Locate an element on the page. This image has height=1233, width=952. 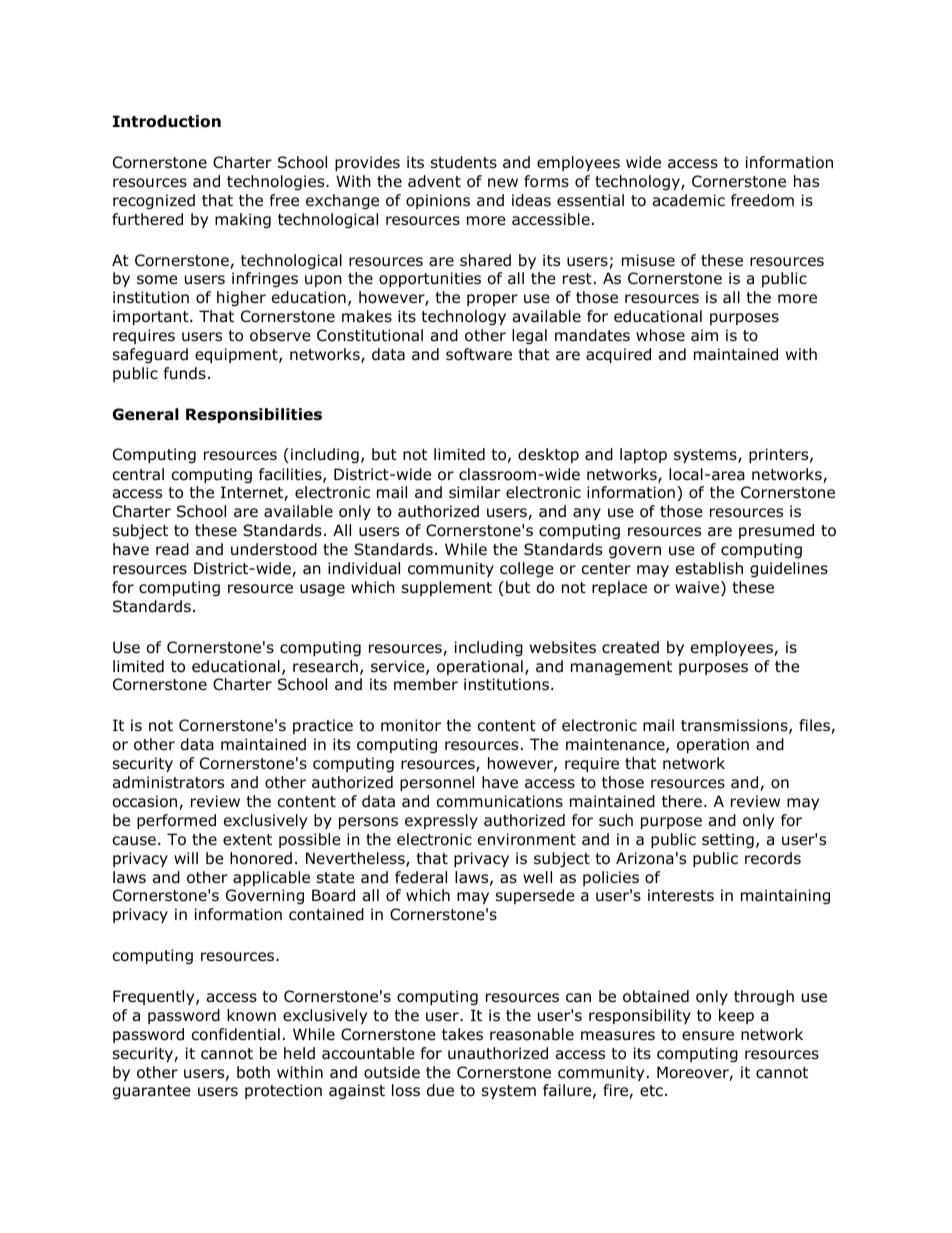
practice is located at coordinates (323, 726).
